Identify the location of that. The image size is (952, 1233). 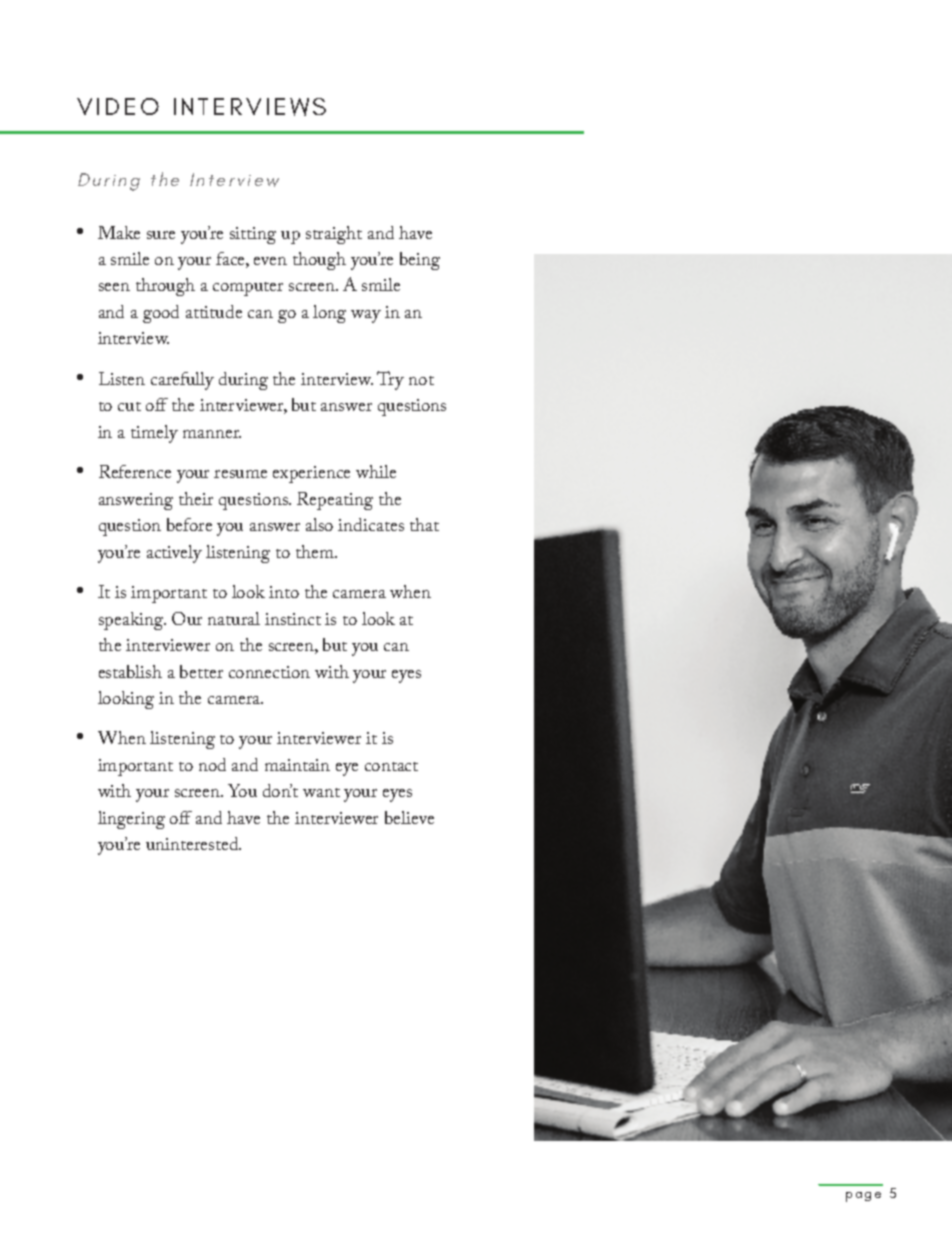
(424, 524).
